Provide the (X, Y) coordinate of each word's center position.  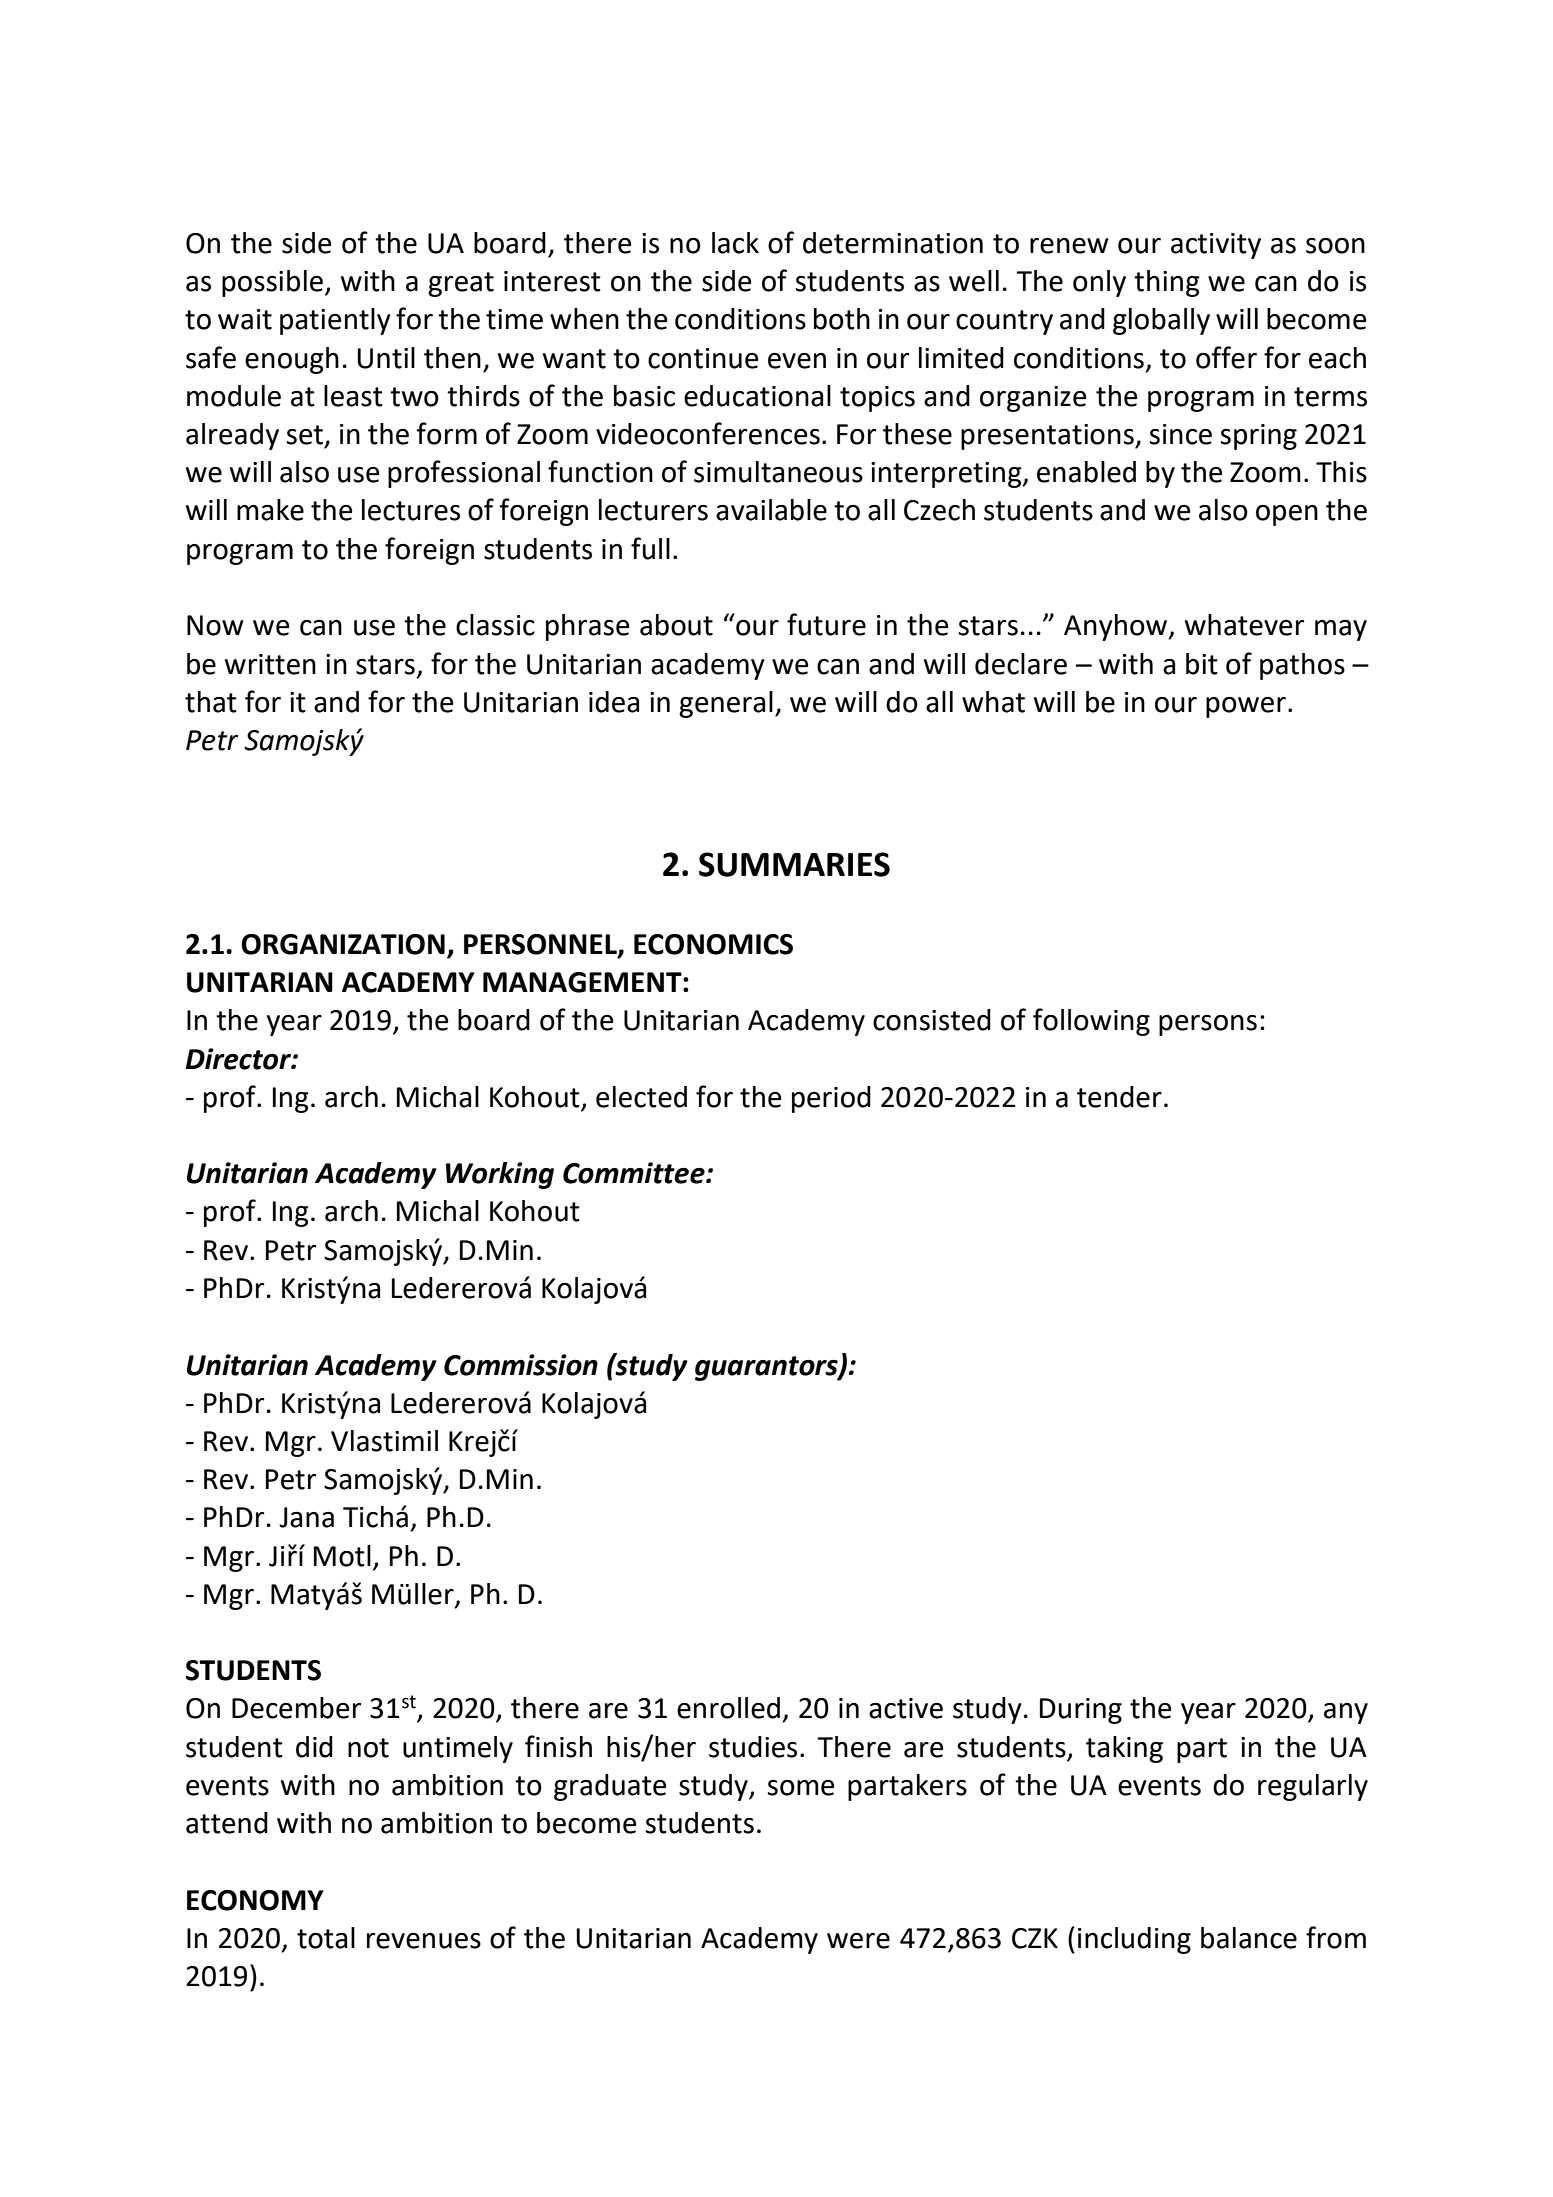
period (831, 1099)
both (842, 319)
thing (1167, 283)
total (326, 1938)
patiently (335, 321)
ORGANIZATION (343, 944)
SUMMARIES (794, 864)
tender (1119, 1097)
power (1246, 707)
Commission (521, 1365)
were (858, 1941)
